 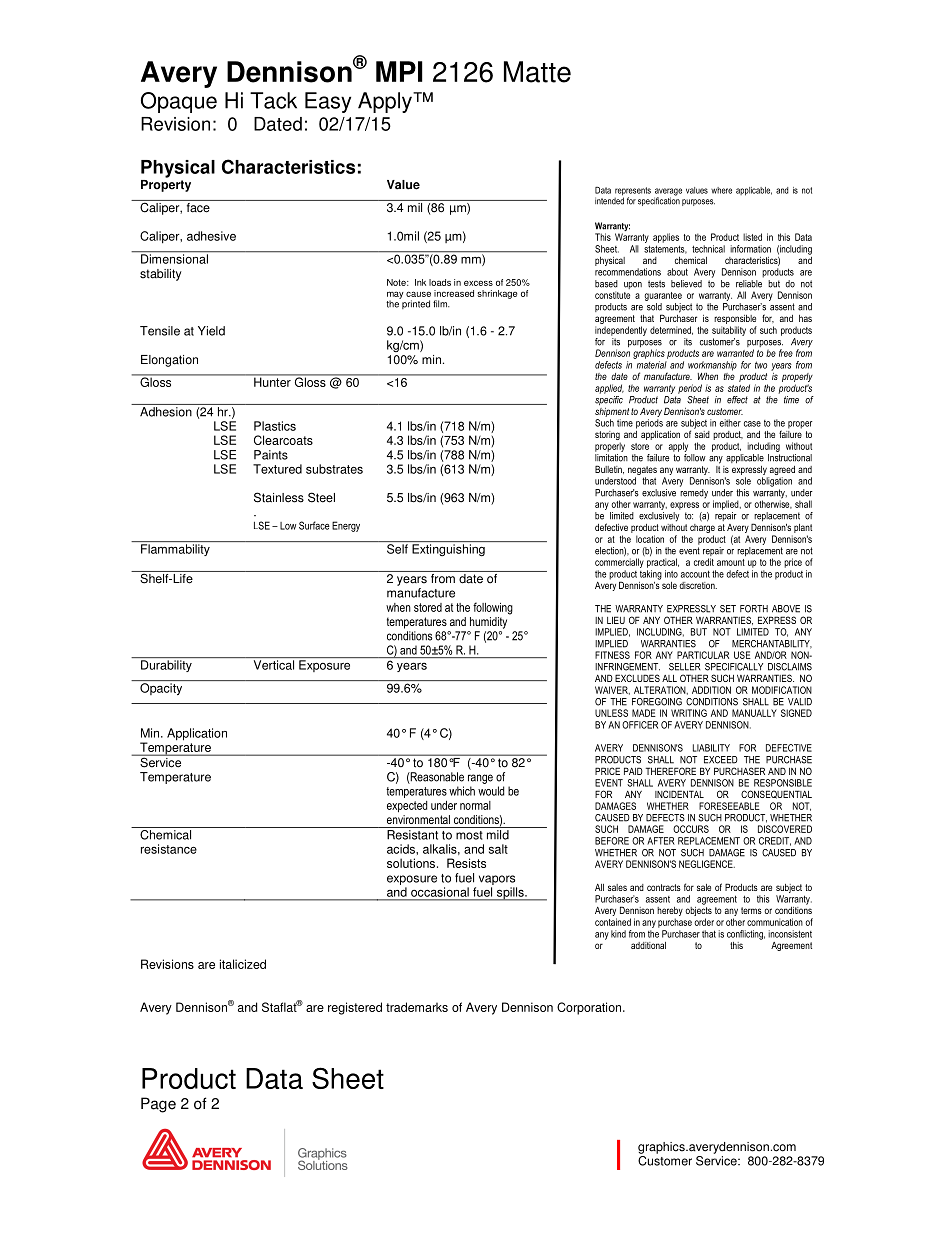 What do you see at coordinates (211, 331) in the screenshot?
I see `Yield` at bounding box center [211, 331].
